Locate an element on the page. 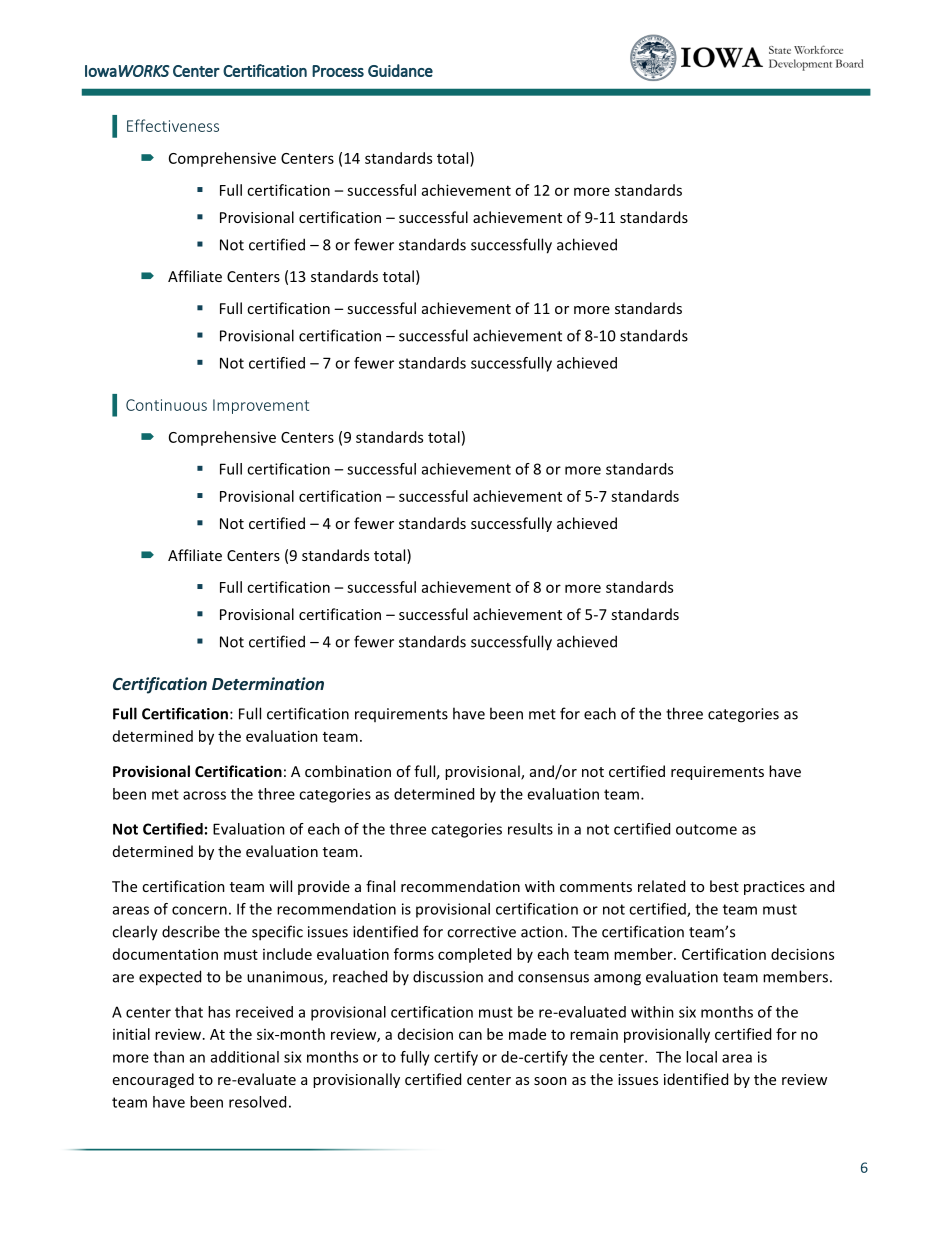 The width and height of the image is (952, 1233). Determination is located at coordinates (268, 683).
